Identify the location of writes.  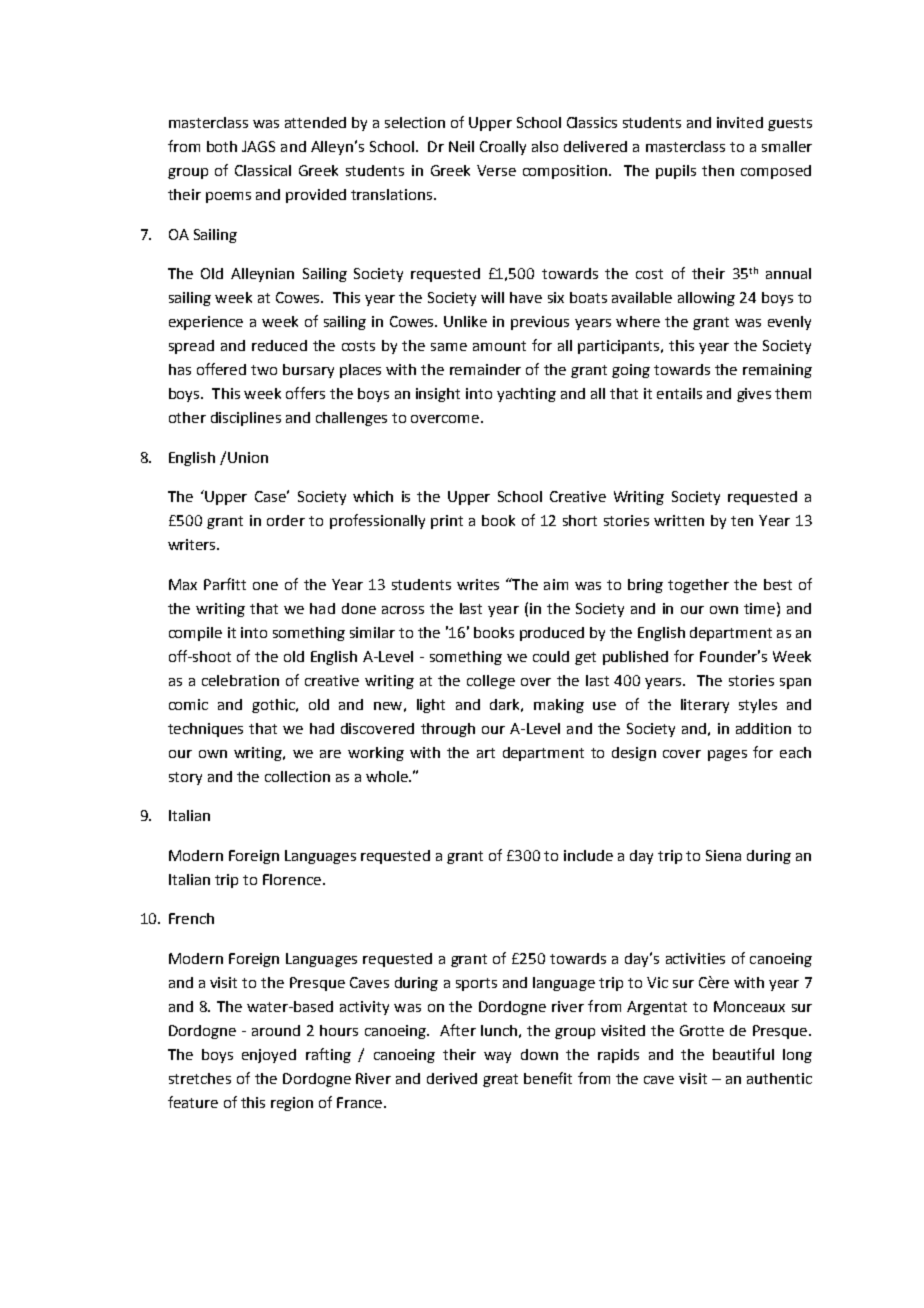
(478, 584).
